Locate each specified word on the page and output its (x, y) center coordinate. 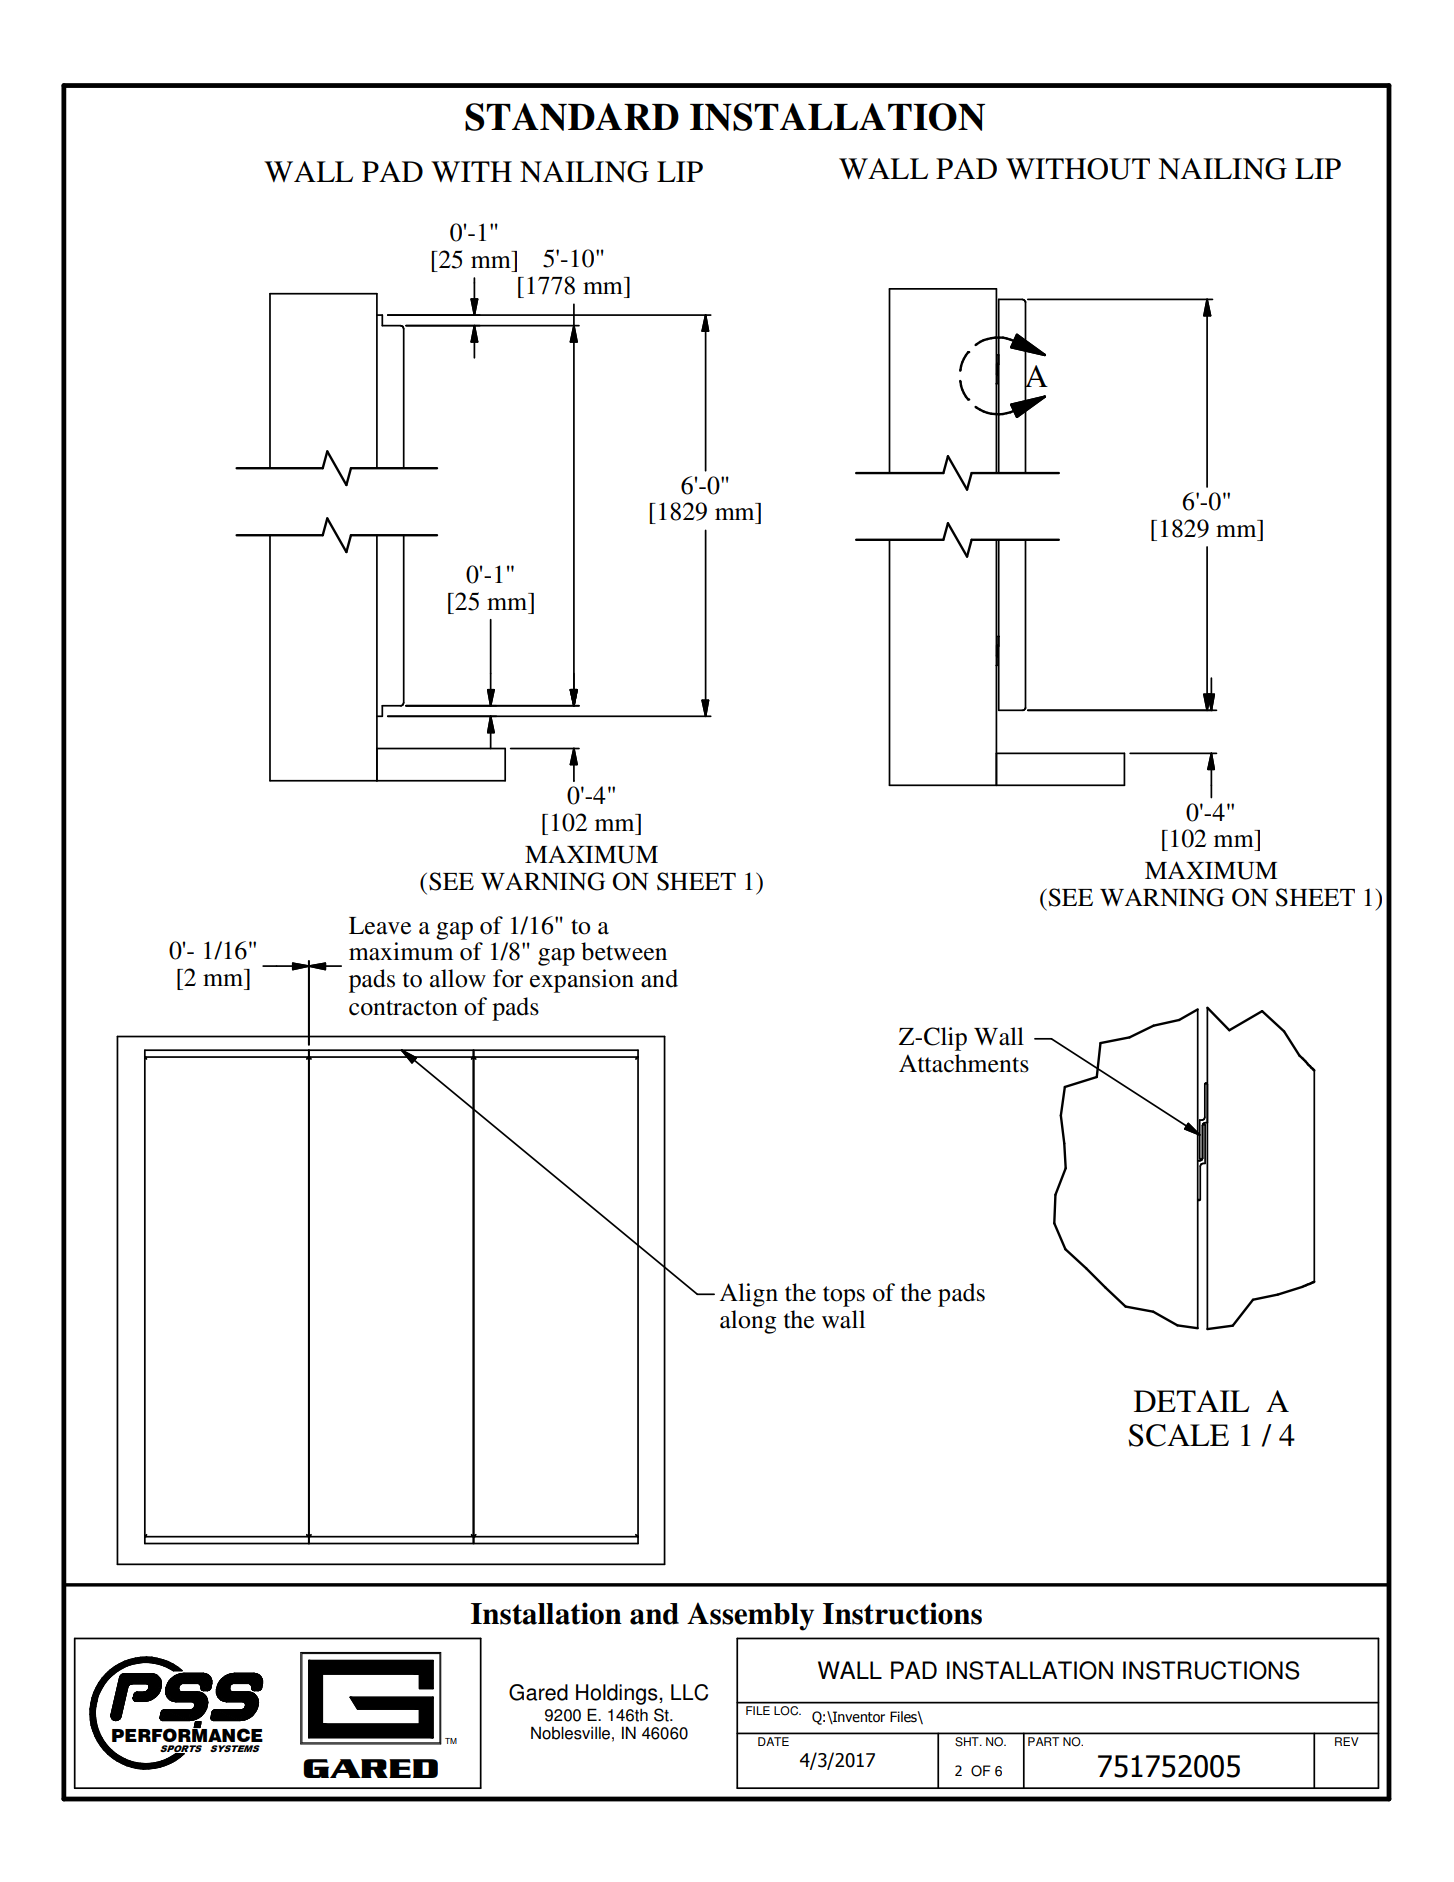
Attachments (964, 1063)
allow (458, 978)
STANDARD (572, 117)
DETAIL (1191, 1401)
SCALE (1178, 1435)
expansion (582, 981)
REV (1346, 1741)
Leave (380, 926)
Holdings (618, 1694)
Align (749, 1295)
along (748, 1322)
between (624, 951)
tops (844, 1296)
